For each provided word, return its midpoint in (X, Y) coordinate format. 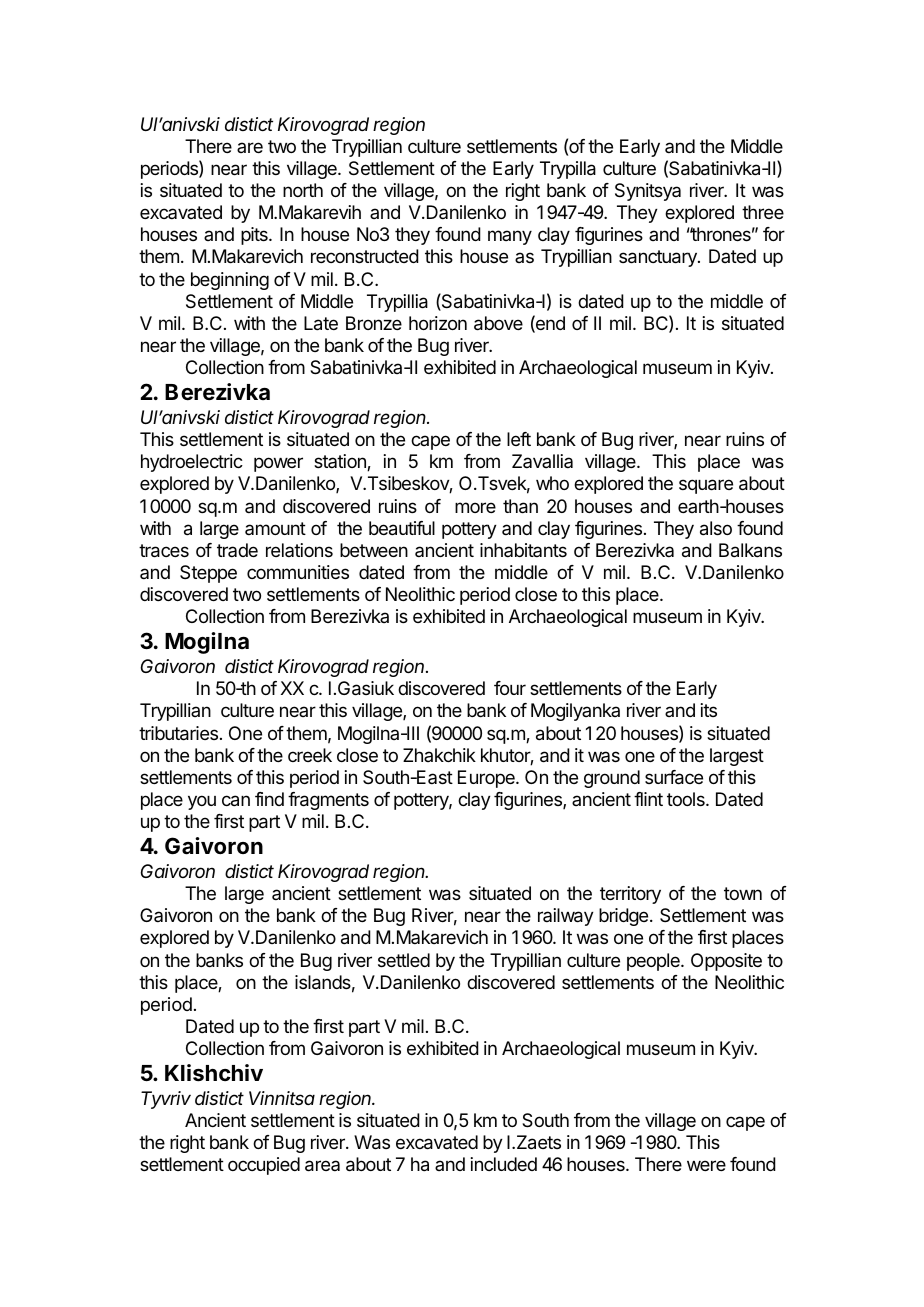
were (706, 1165)
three (763, 212)
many (510, 237)
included (504, 1164)
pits (255, 236)
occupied (264, 1166)
